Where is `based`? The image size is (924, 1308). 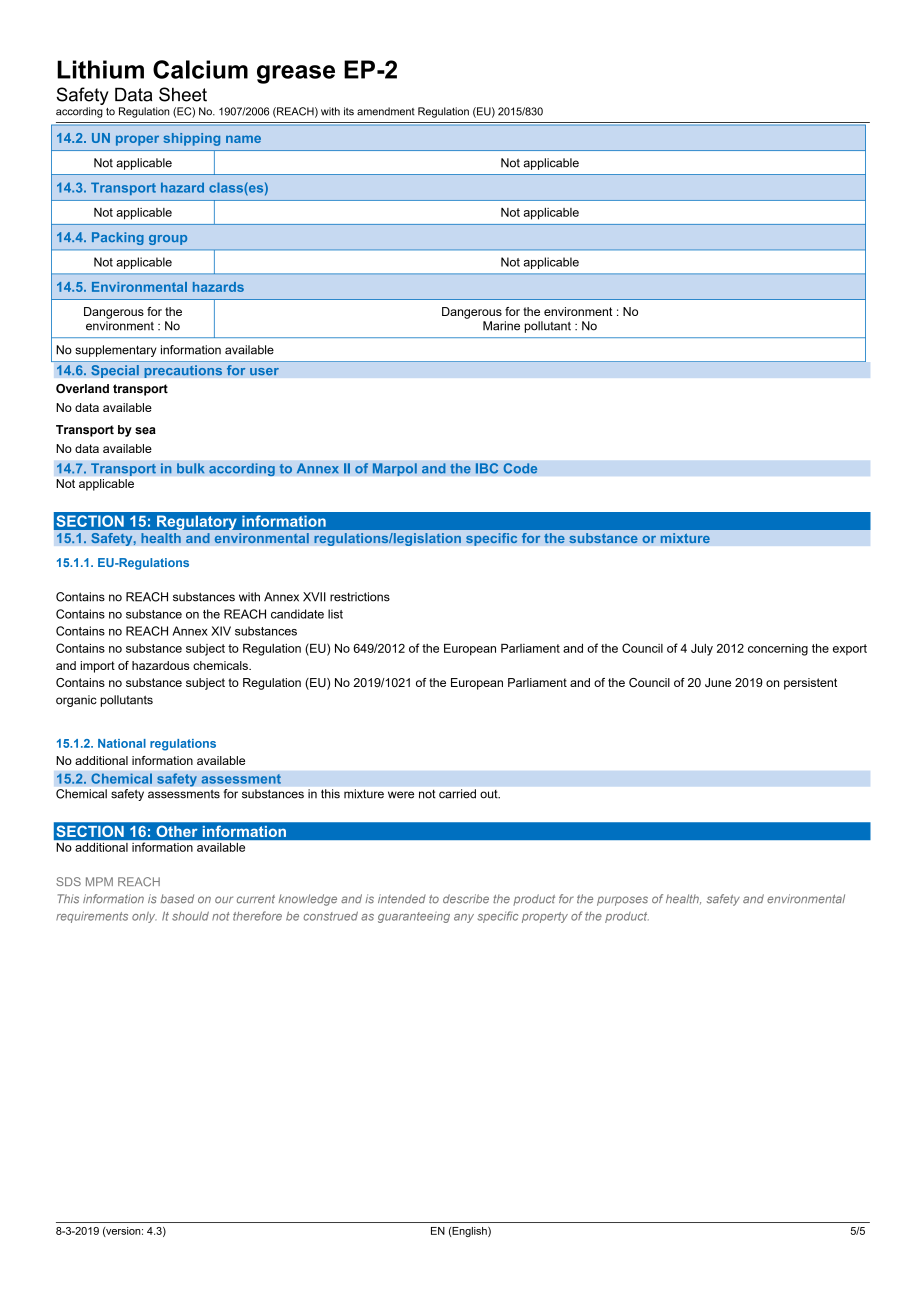
based is located at coordinates (177, 899).
